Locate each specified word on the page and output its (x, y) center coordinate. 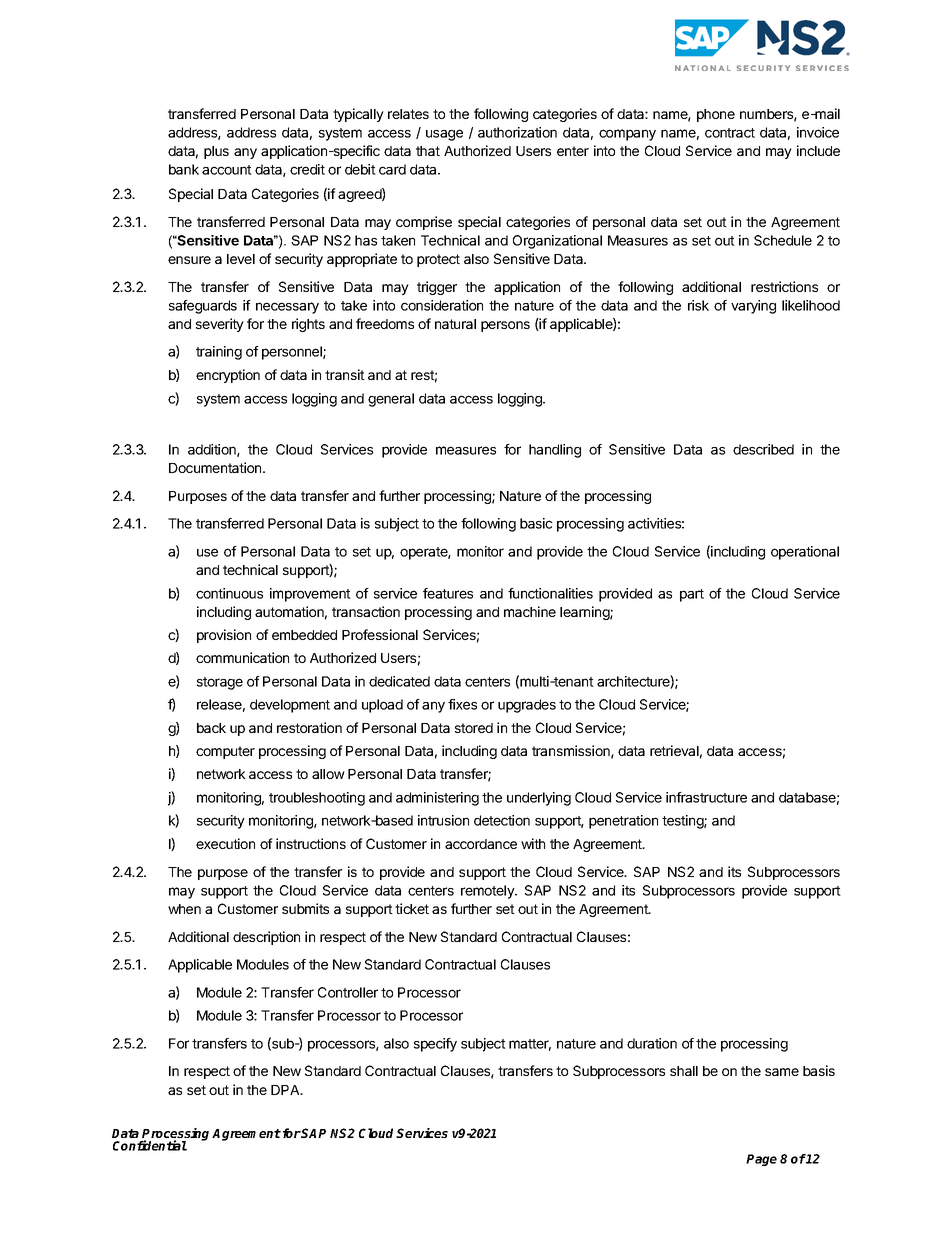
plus (216, 152)
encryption (228, 376)
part (692, 595)
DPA (286, 1090)
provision (224, 636)
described (763, 449)
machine (530, 611)
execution (225, 843)
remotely (488, 892)
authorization (517, 132)
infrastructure (706, 797)
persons (505, 326)
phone (716, 115)
